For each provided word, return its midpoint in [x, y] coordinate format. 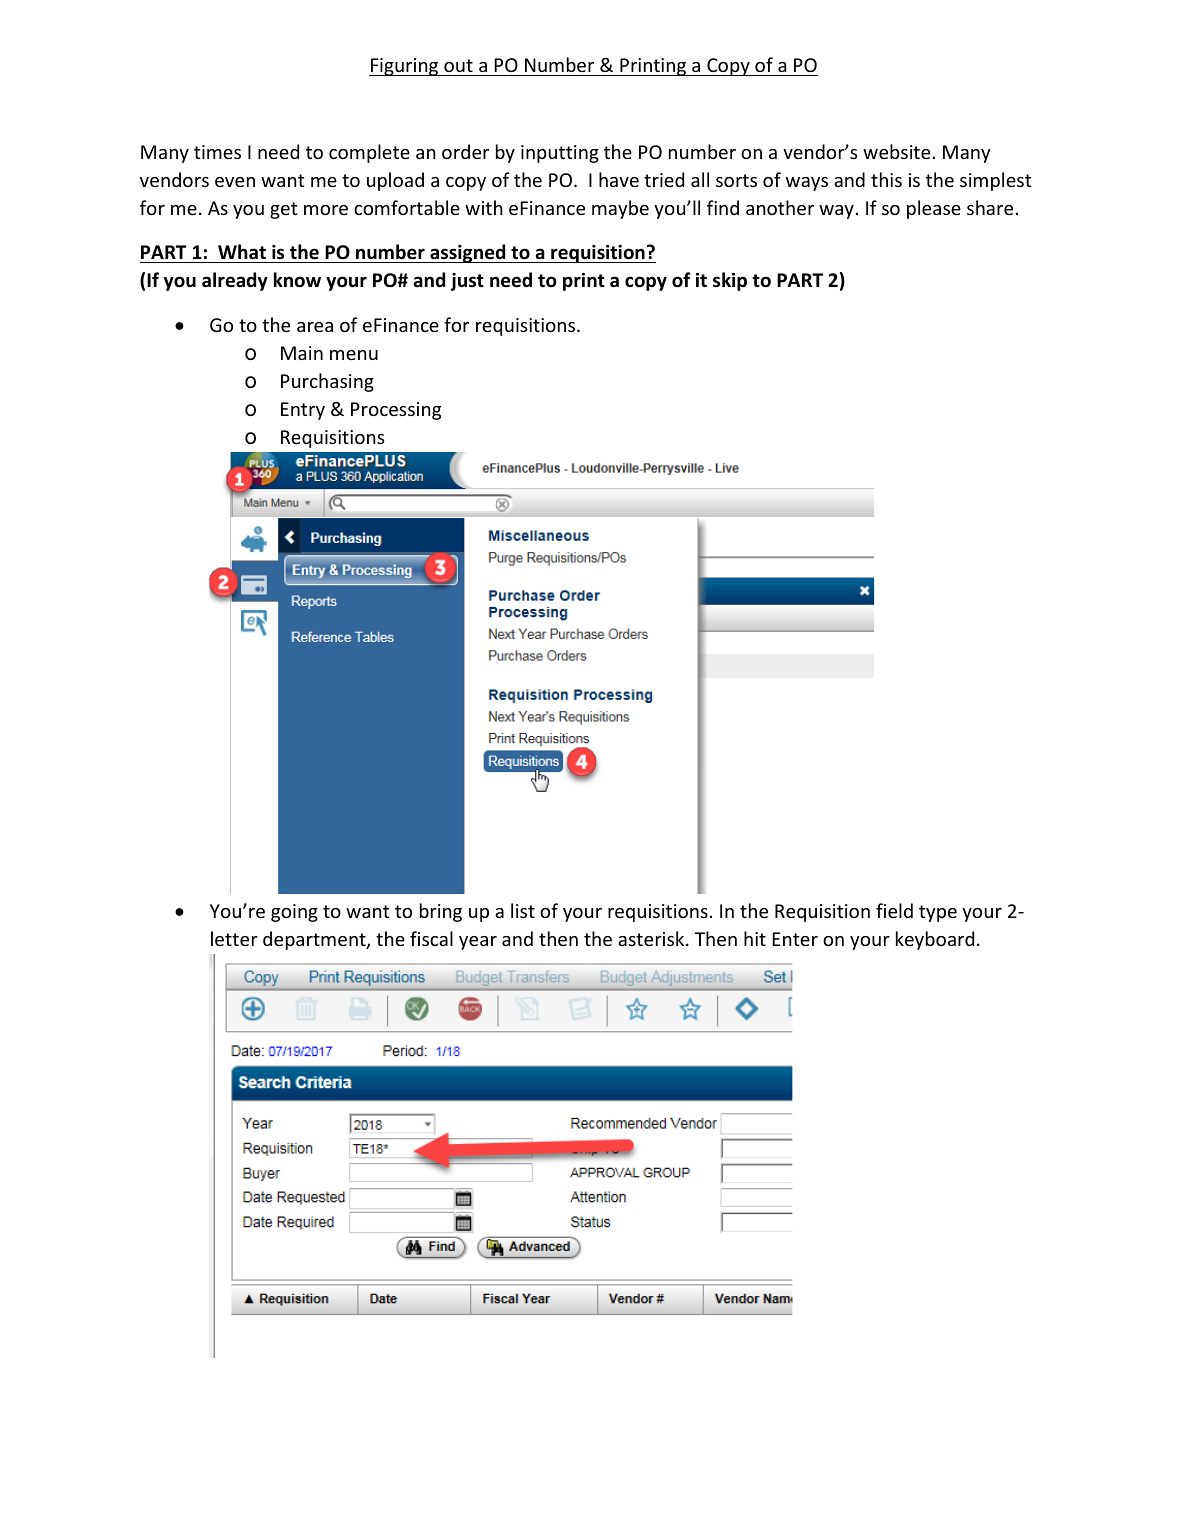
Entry [303, 411]
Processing [396, 411]
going [294, 913]
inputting [560, 154]
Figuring [405, 67]
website [896, 151]
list [523, 910]
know [297, 280]
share [990, 207]
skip [730, 281]
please [934, 209]
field [894, 910]
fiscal [431, 938]
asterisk [652, 938]
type [938, 913]
